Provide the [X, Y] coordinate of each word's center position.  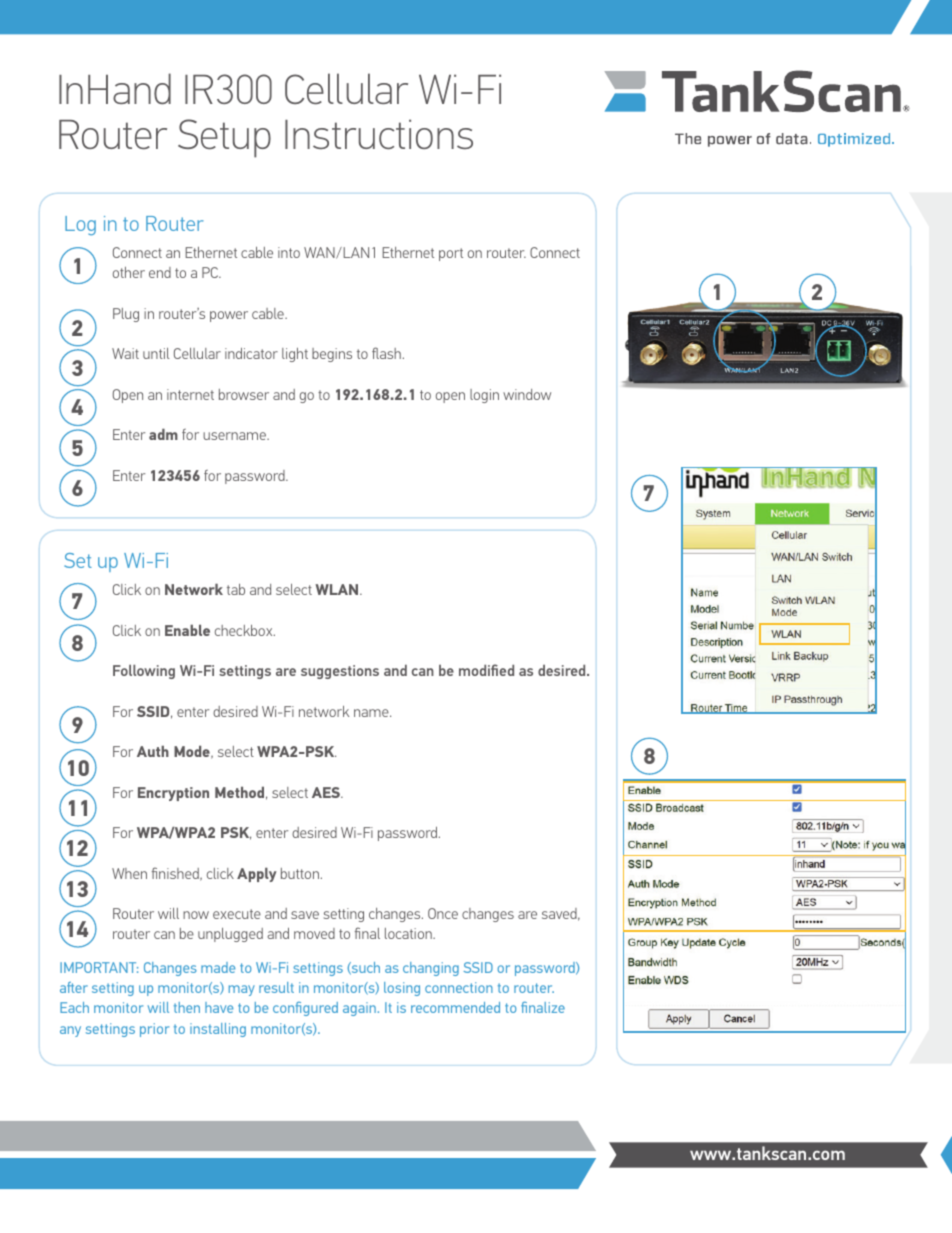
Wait [125, 353]
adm [163, 434]
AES [327, 792]
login [484, 396]
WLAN [338, 589]
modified [486, 670]
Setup [224, 138]
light [295, 355]
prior [154, 1030]
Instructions [379, 134]
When [129, 873]
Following [144, 671]
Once [443, 913]
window [527, 394]
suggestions [340, 672]
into [289, 252]
